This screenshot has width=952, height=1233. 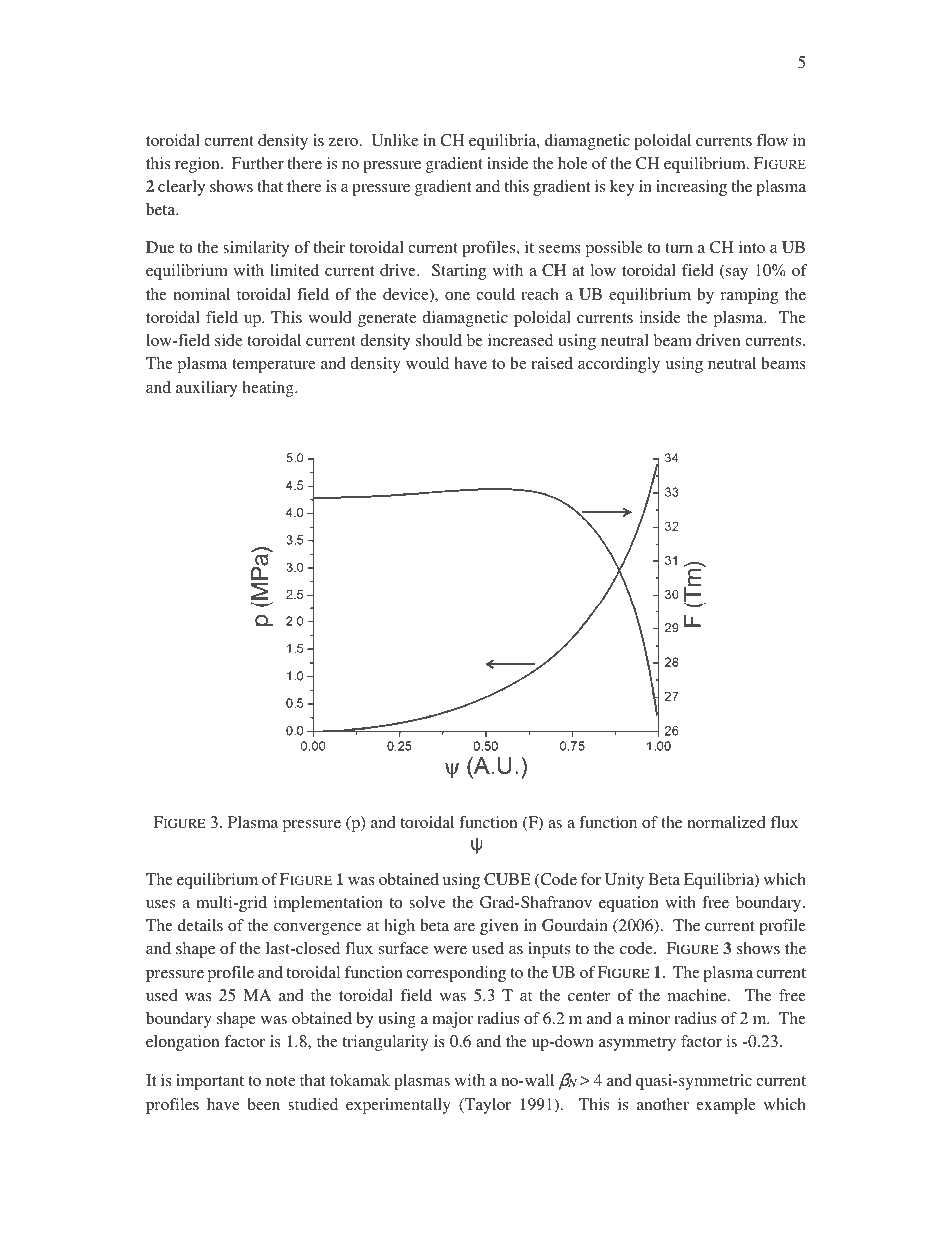 What do you see at coordinates (619, 365) in the screenshot?
I see `accordingly` at bounding box center [619, 365].
